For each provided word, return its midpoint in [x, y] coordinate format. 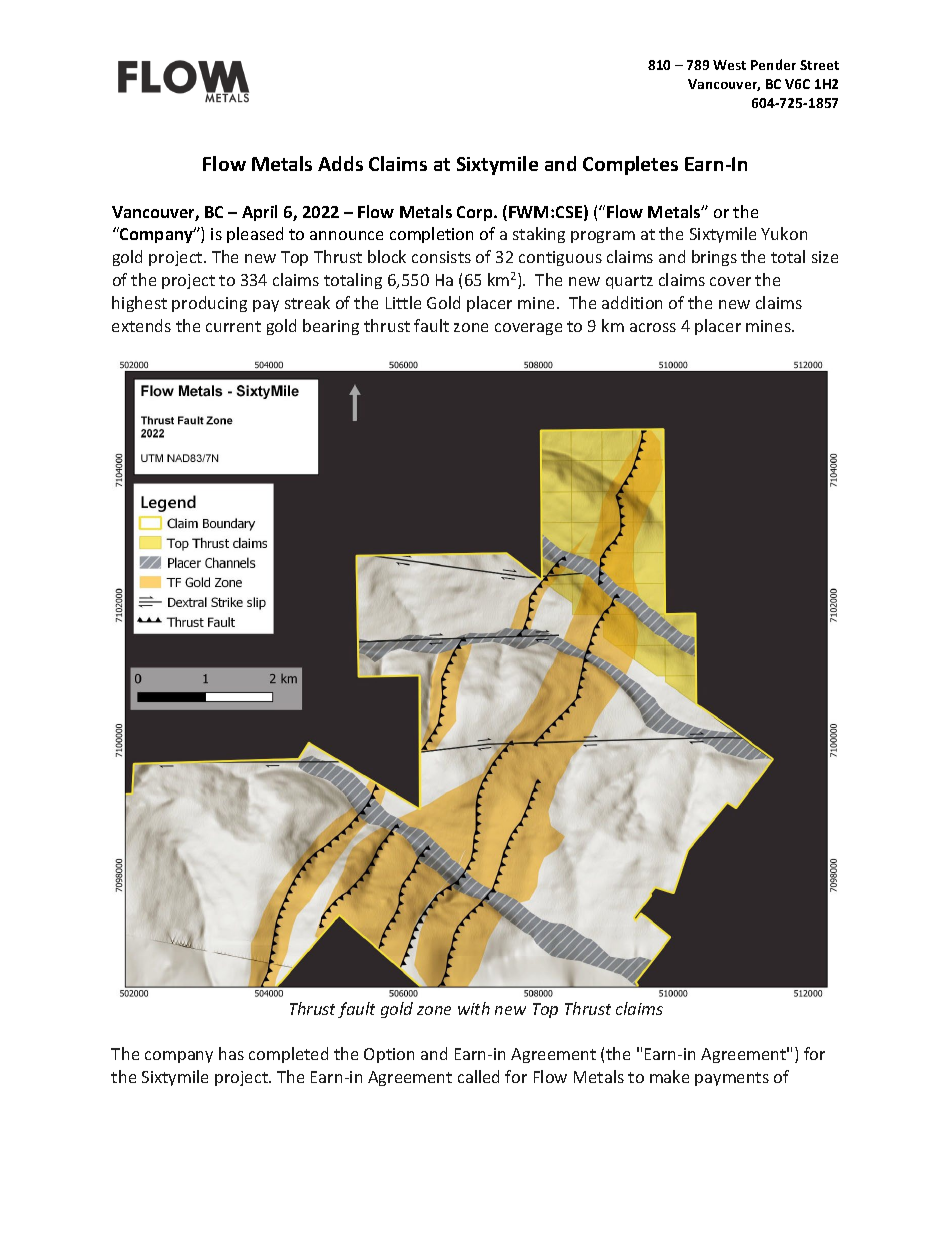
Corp [476, 213]
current [233, 326]
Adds [340, 163]
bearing [331, 327]
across [653, 327]
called [478, 1076]
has [231, 1053]
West [729, 65]
